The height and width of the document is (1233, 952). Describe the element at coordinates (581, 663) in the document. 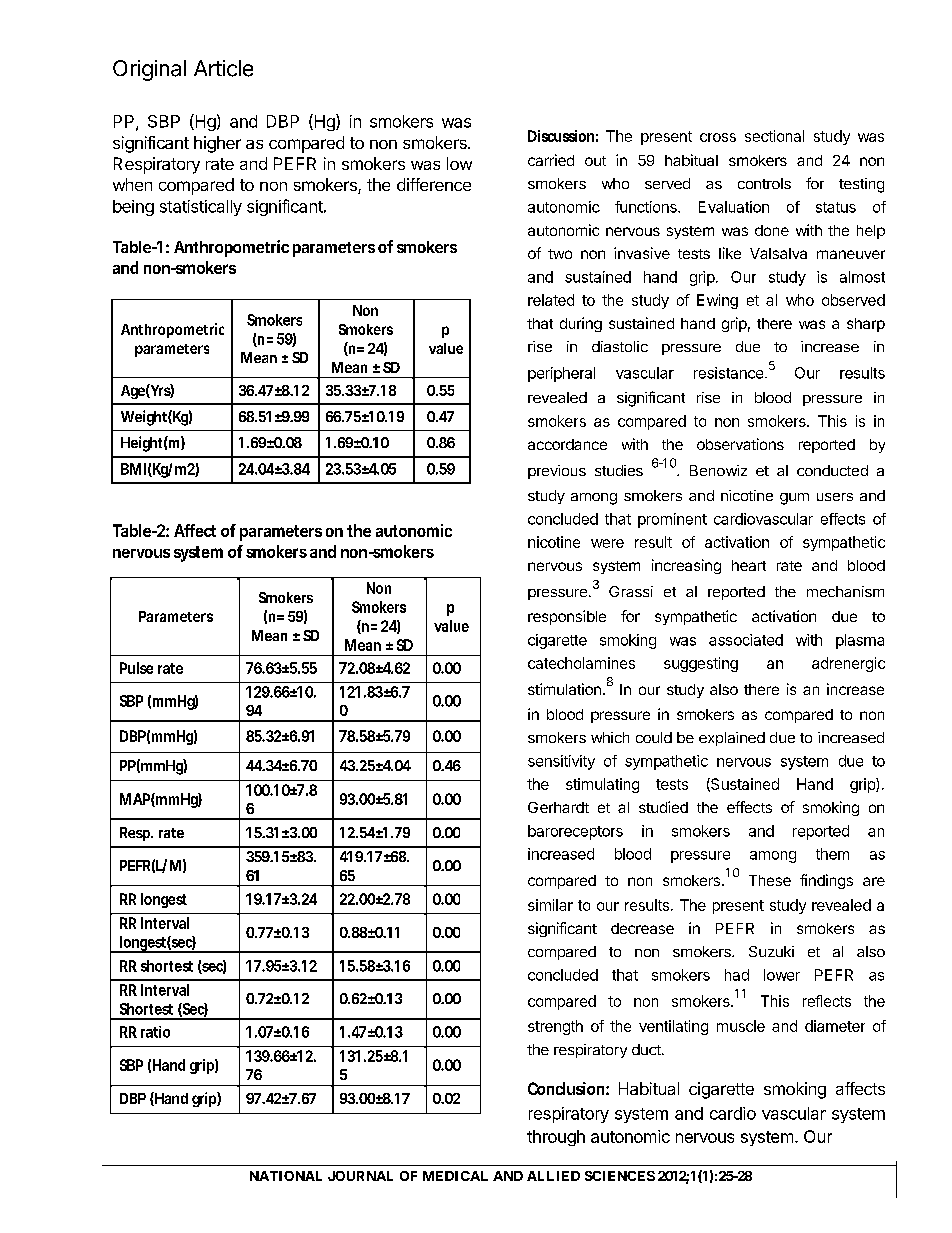

I see `catecholamines` at that location.
